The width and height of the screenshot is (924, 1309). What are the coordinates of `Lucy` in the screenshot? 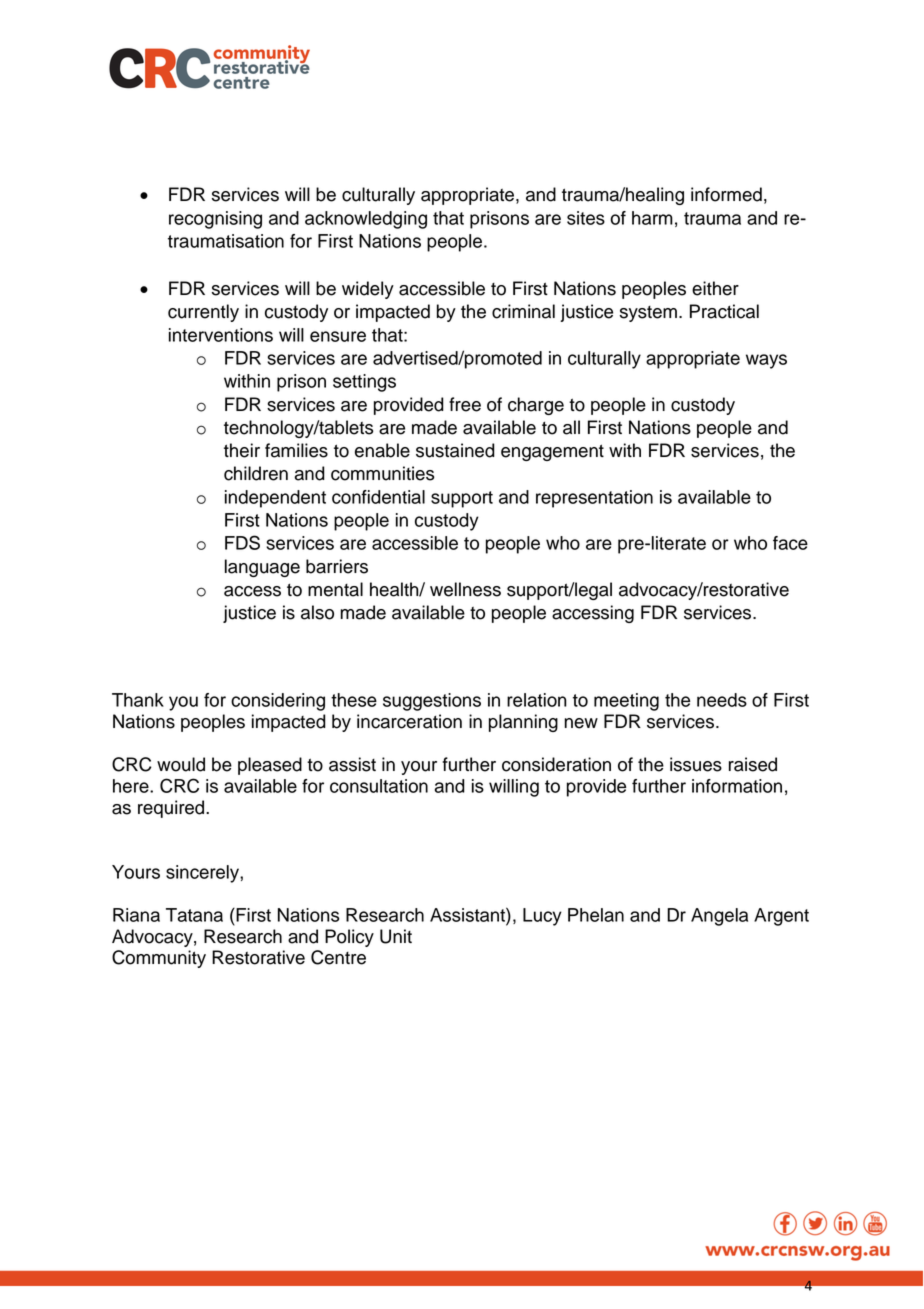 It's located at (542, 917).
